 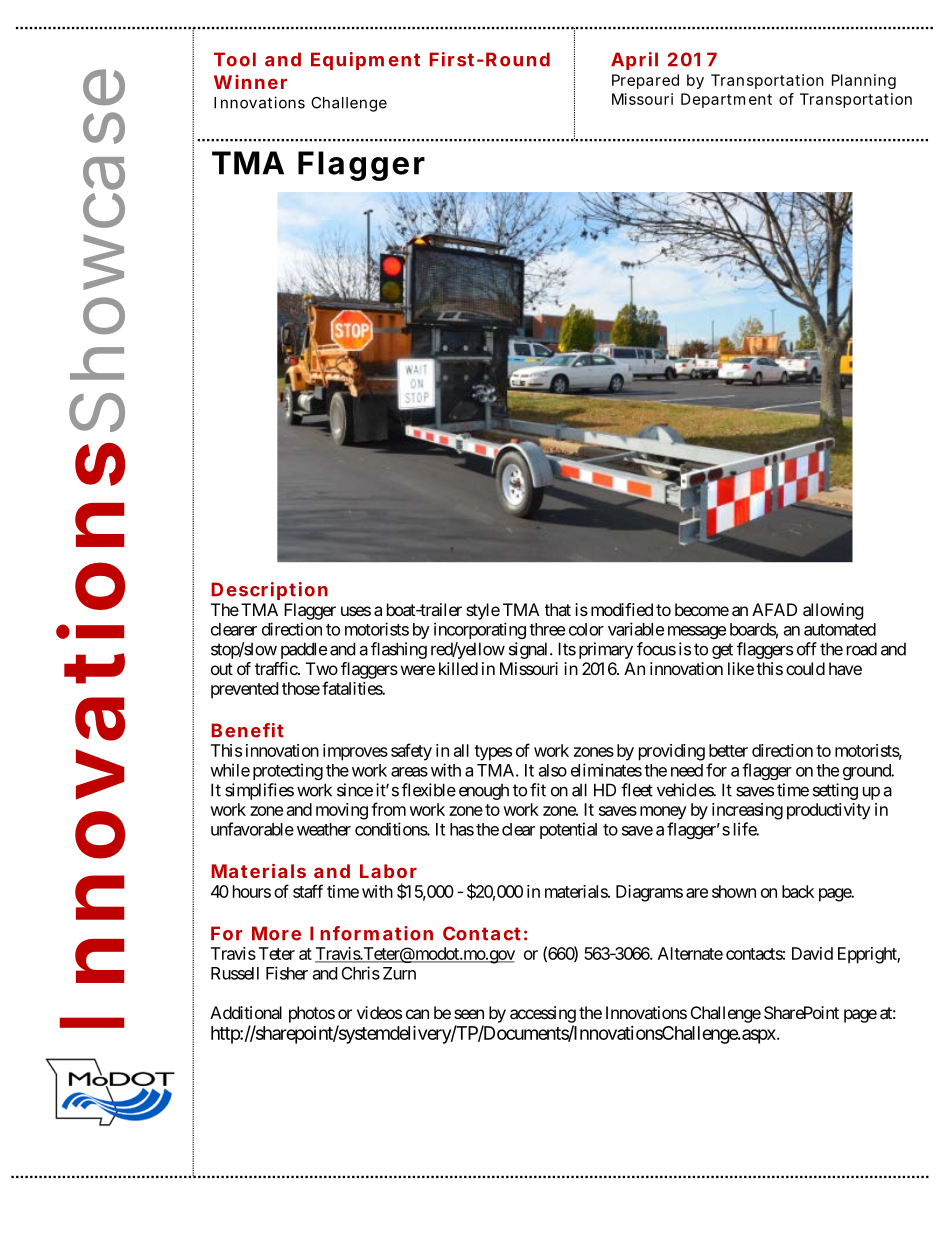 I want to click on could, so click(x=805, y=668).
